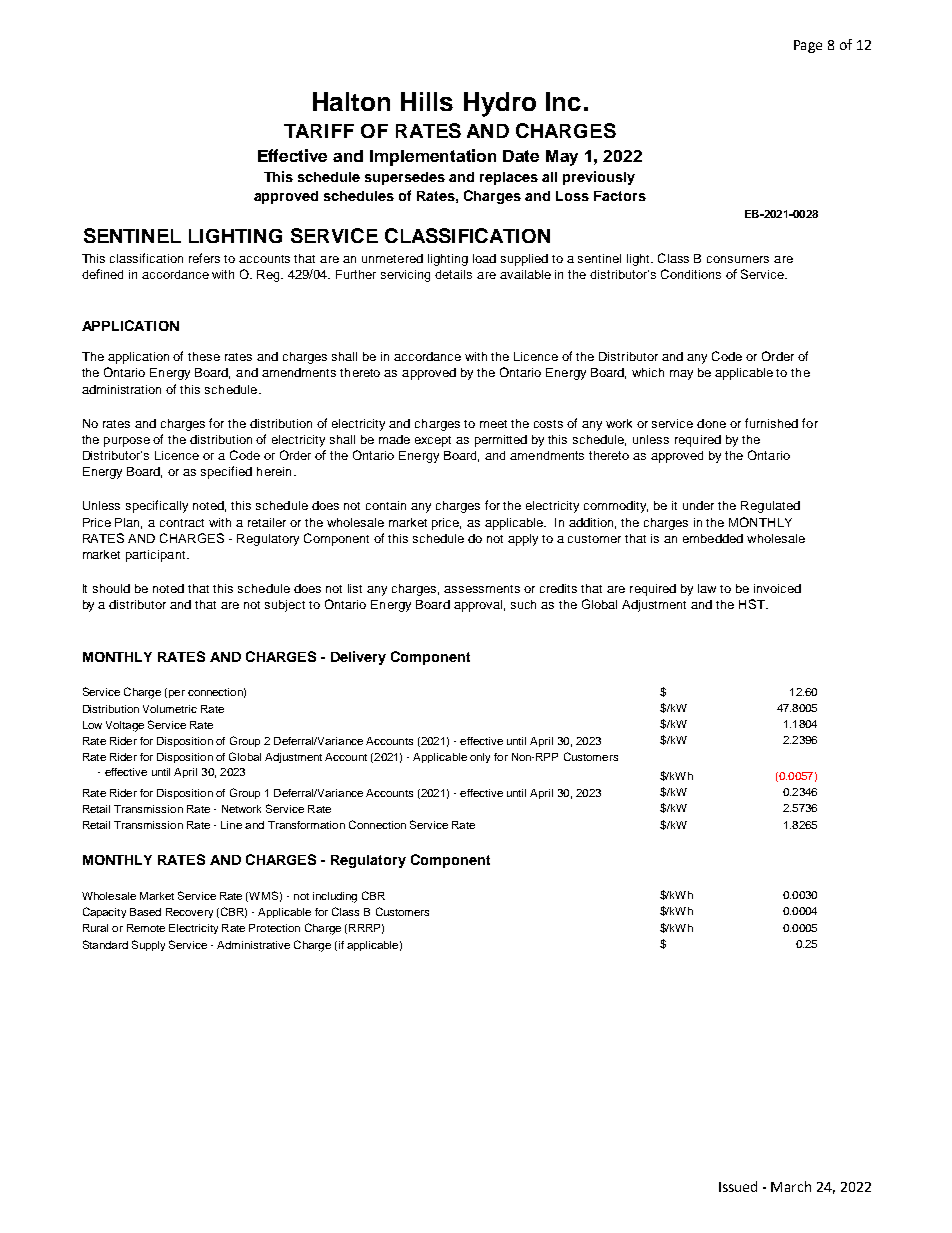  Describe the element at coordinates (482, 589) in the image. I see `assessments` at that location.
